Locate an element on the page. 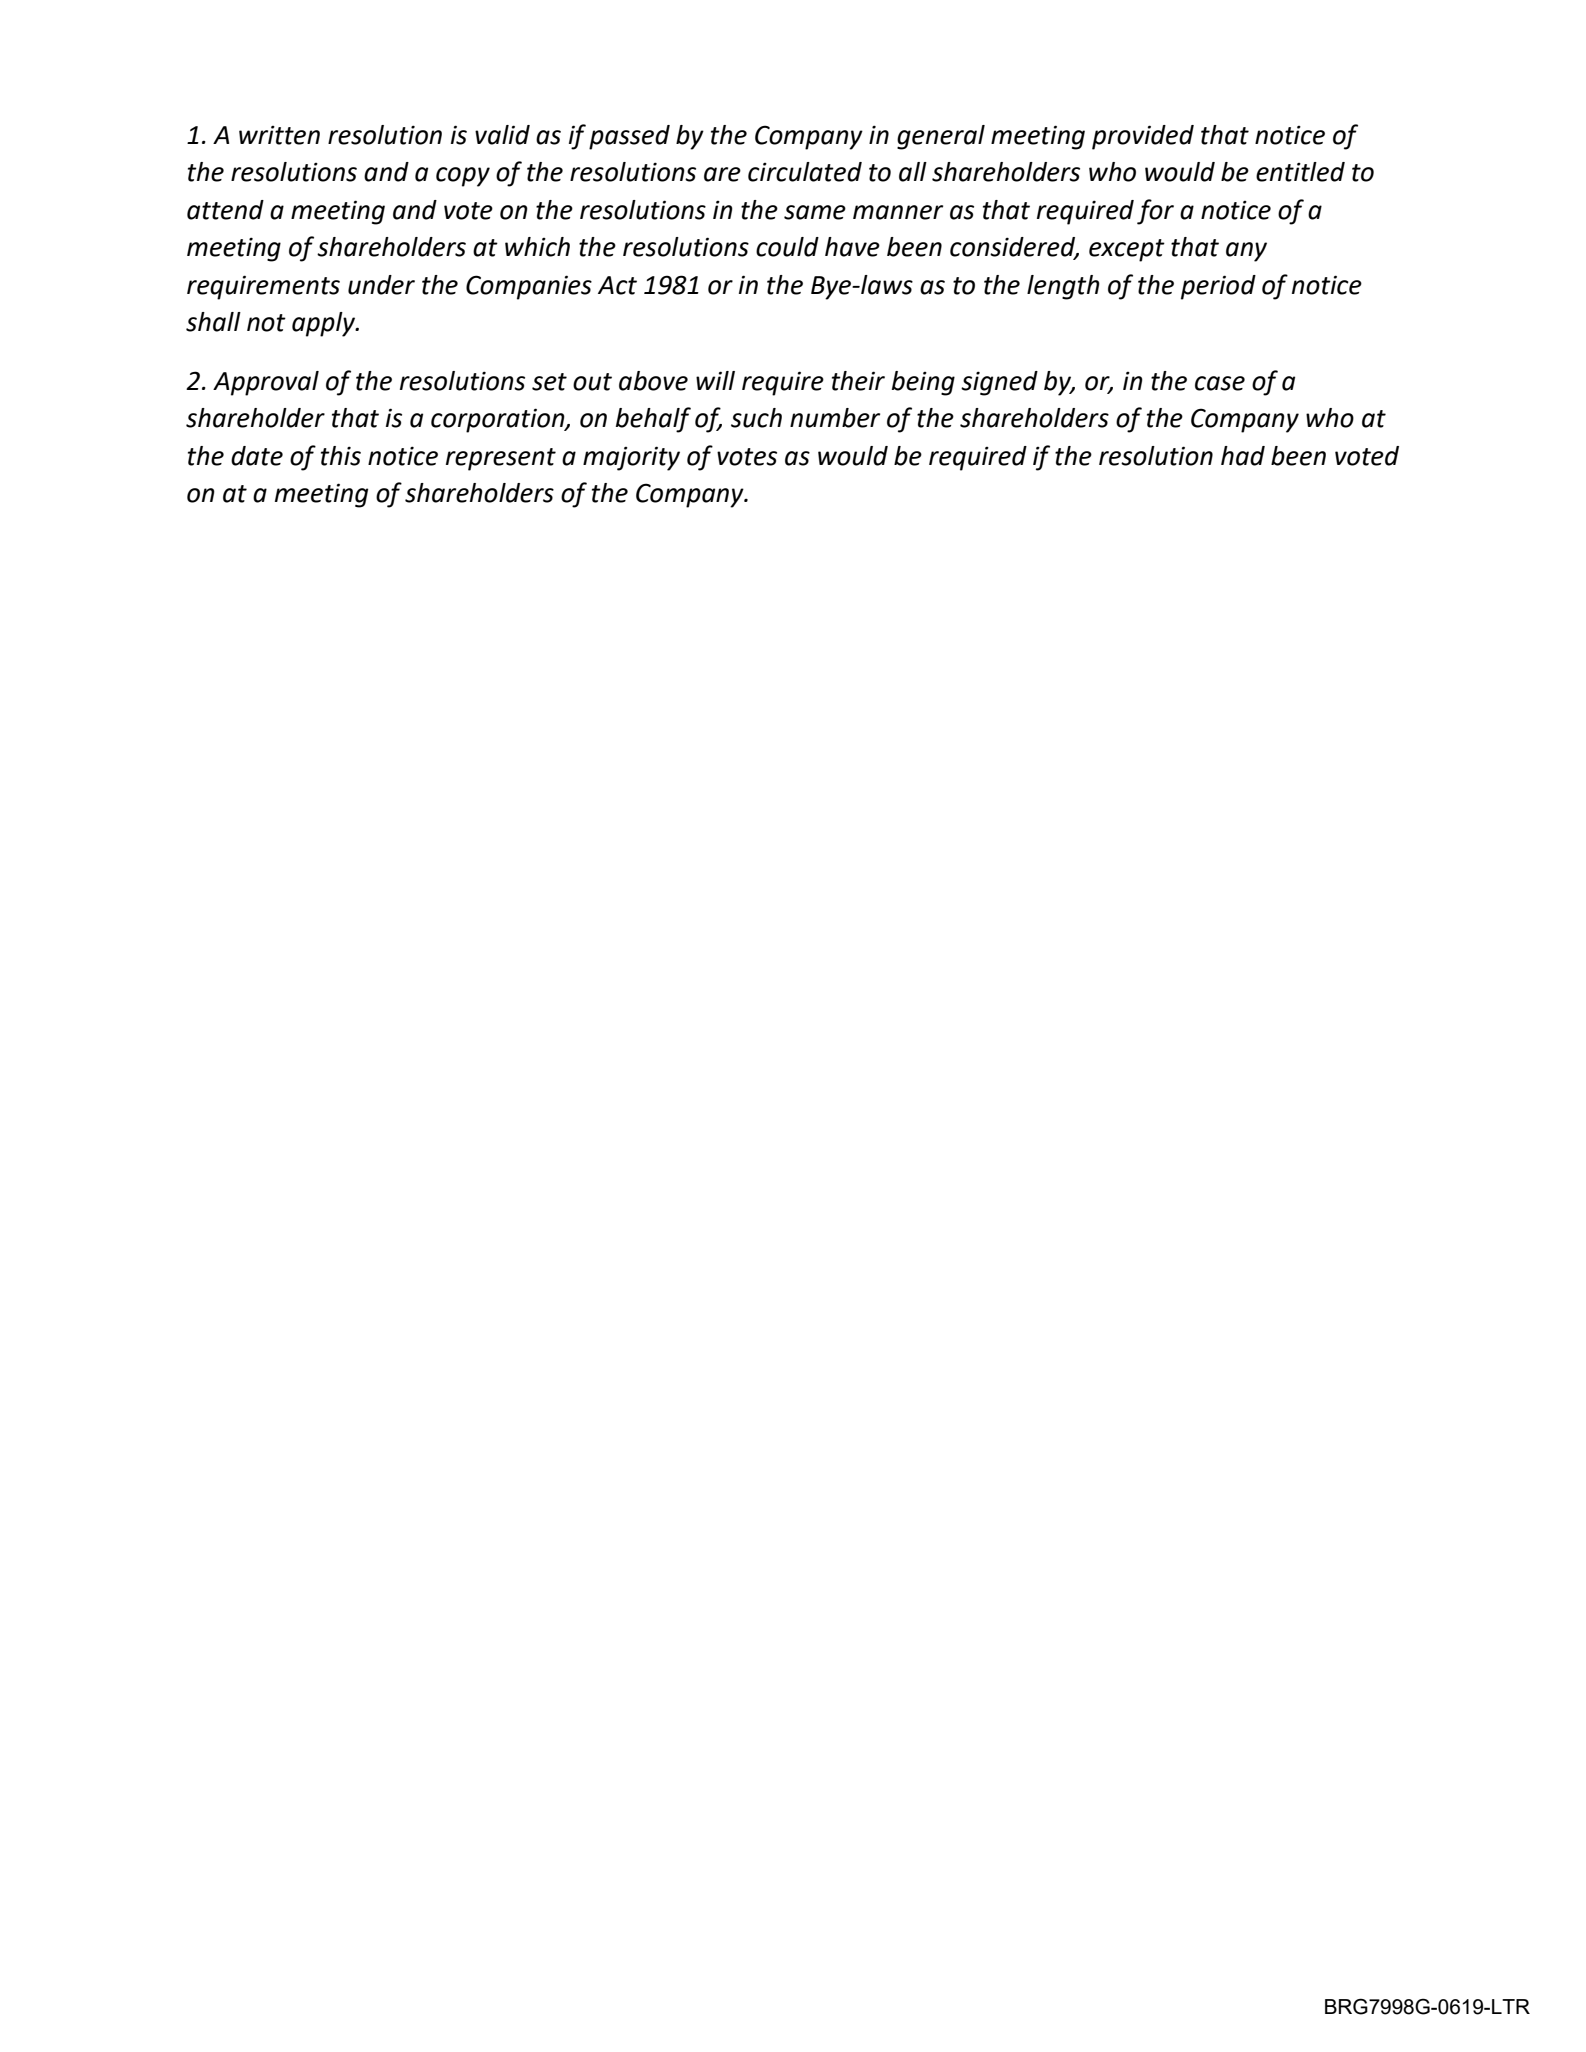  passed is located at coordinates (629, 137).
